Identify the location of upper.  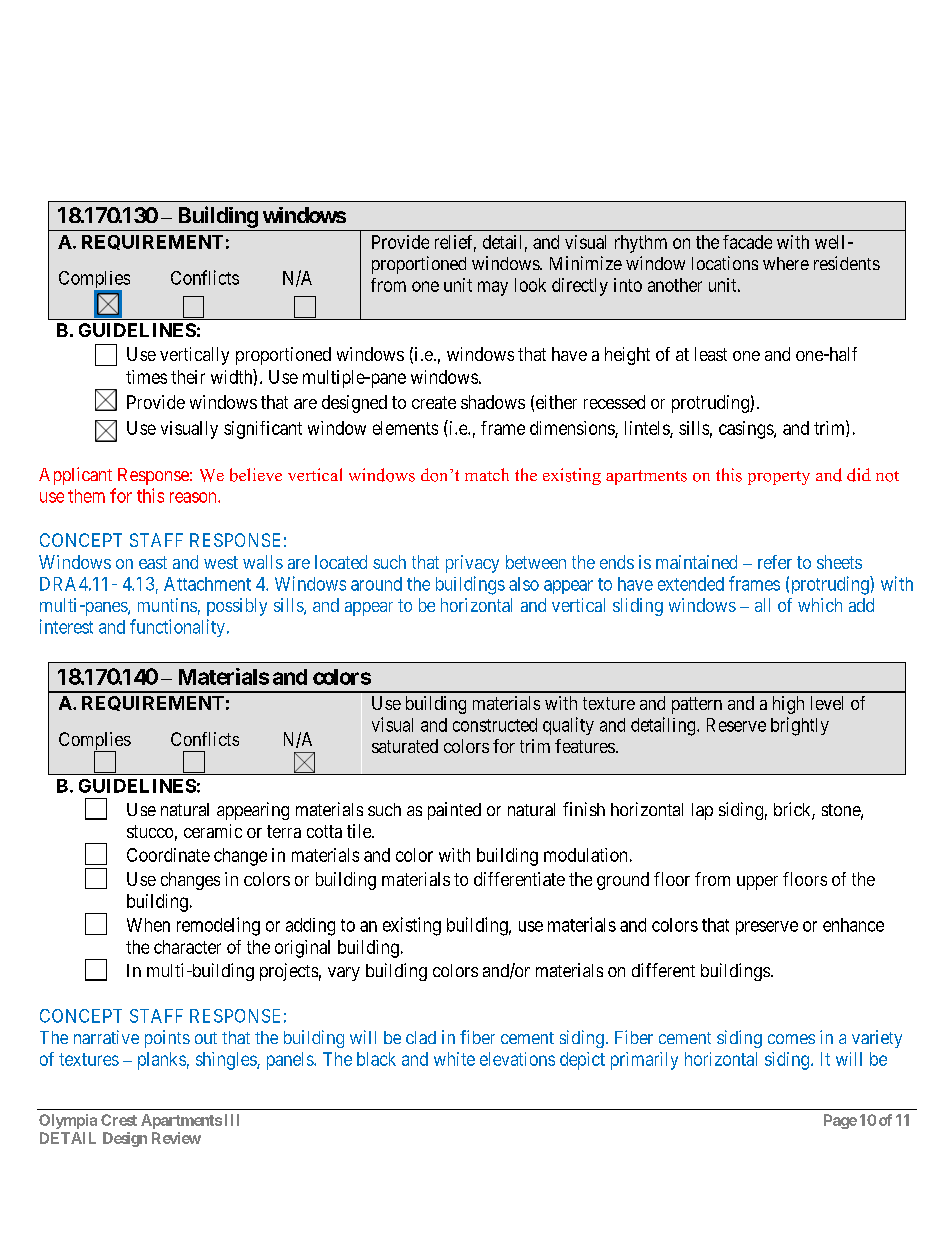
(757, 883).
